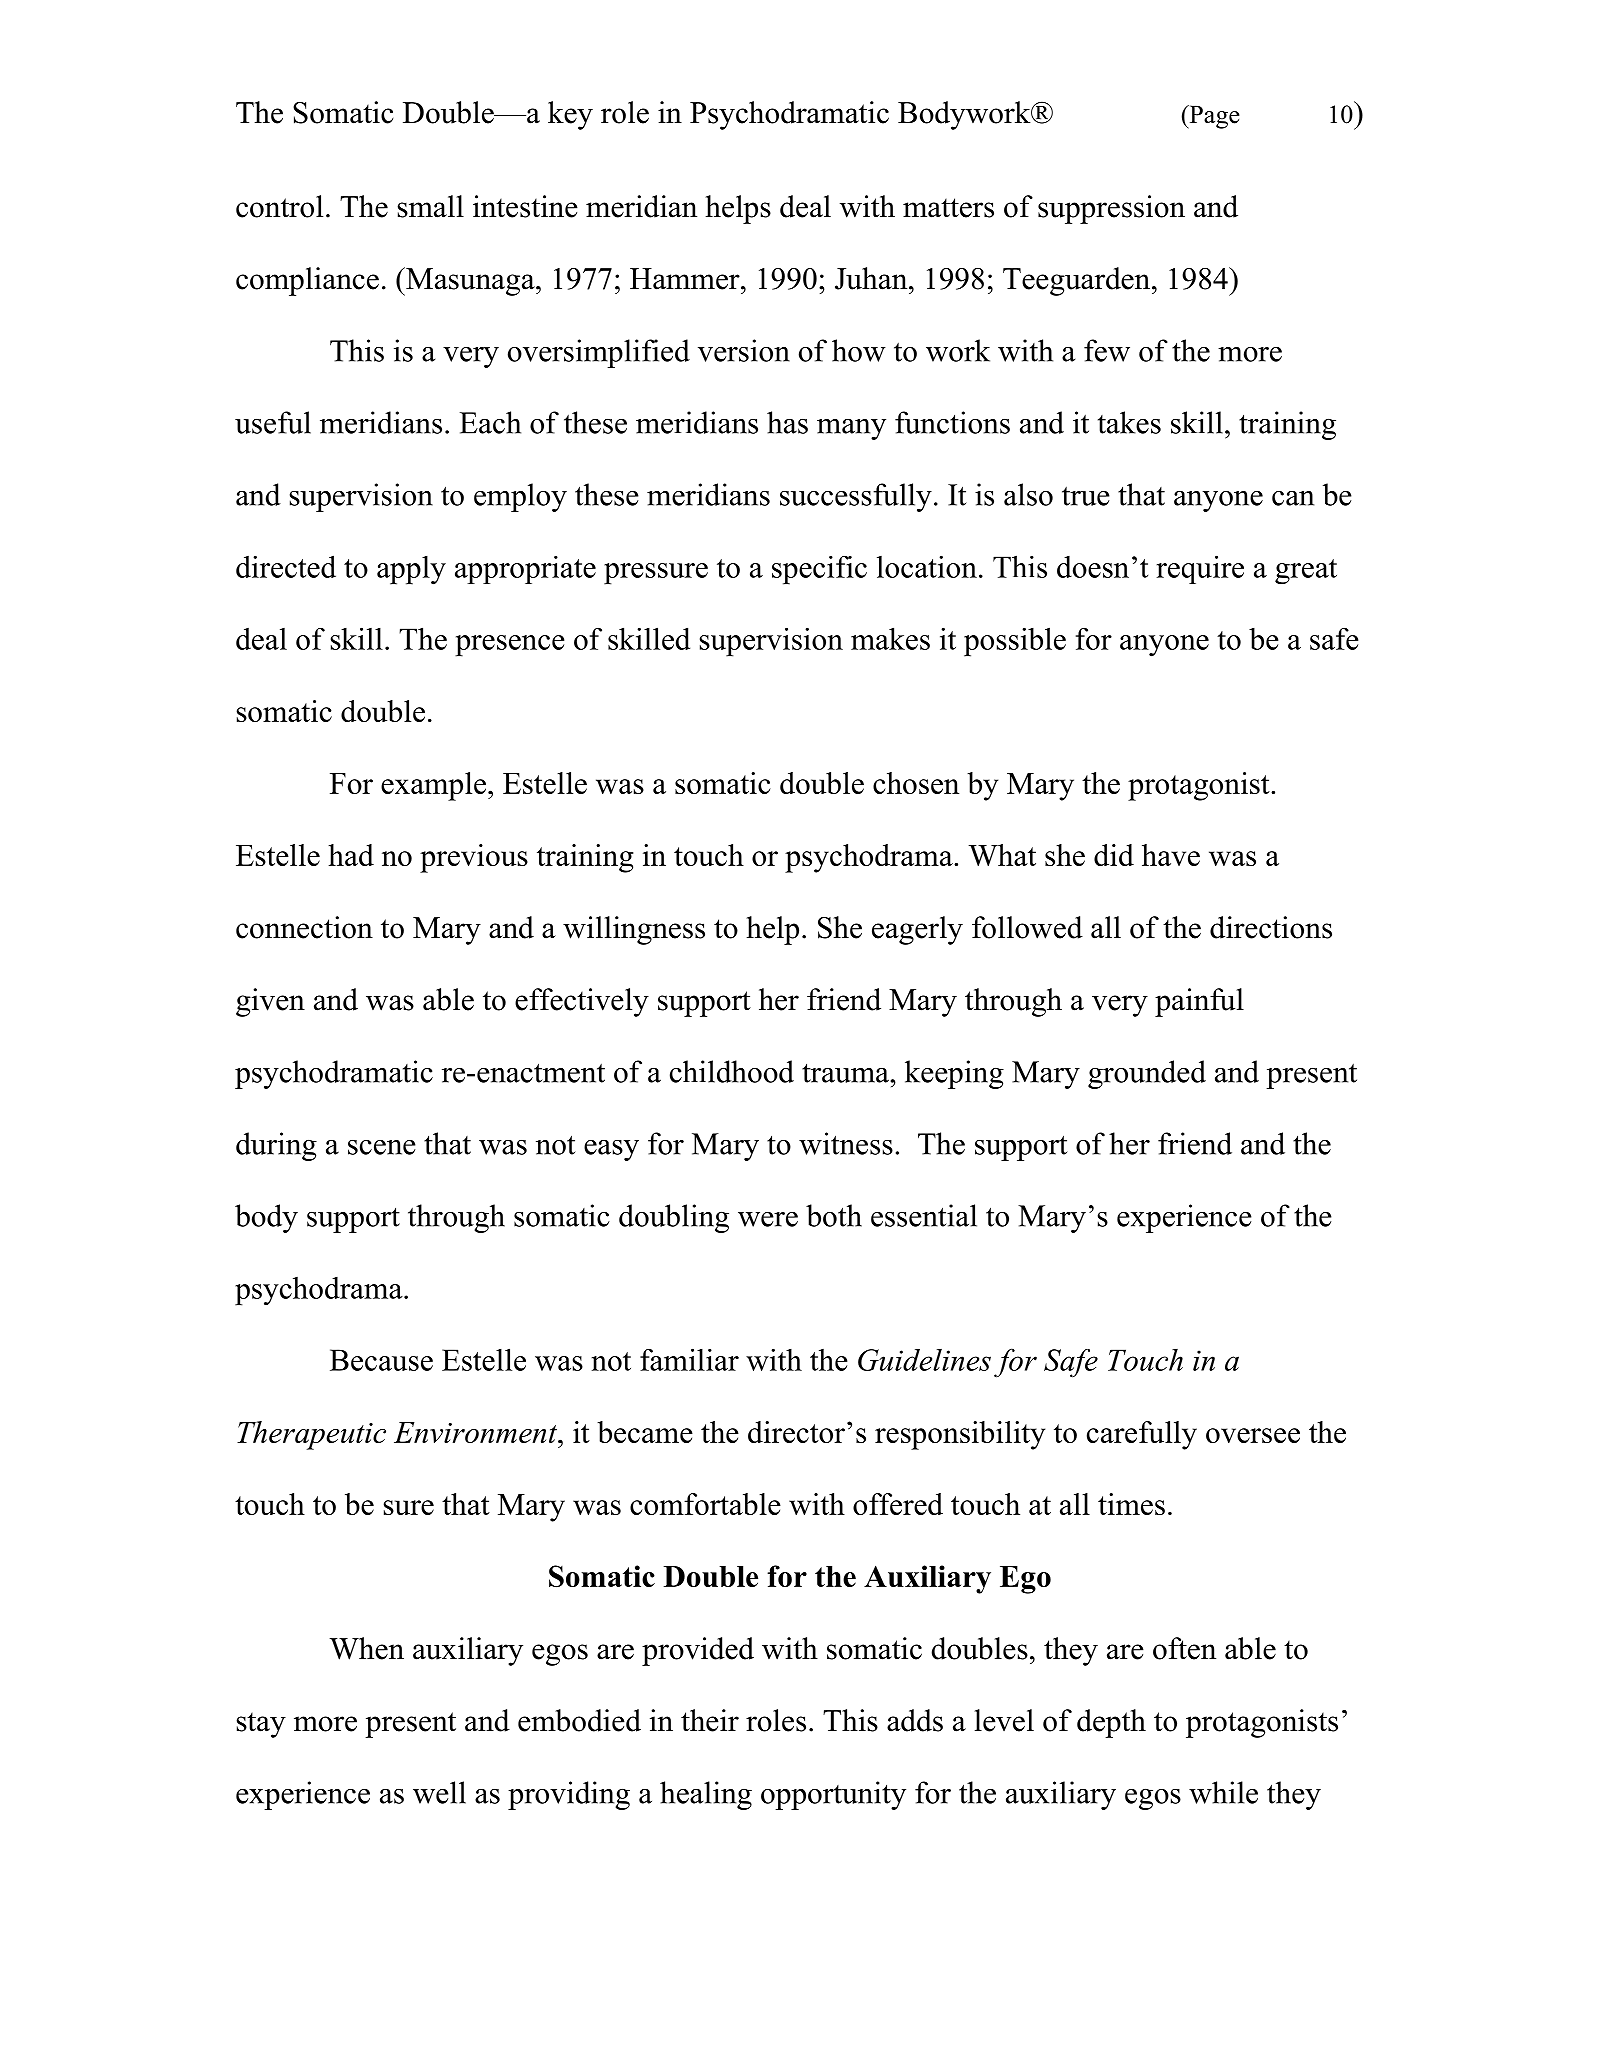 Image resolution: width=1599 pixels, height=2069 pixels. What do you see at coordinates (439, 1792) in the screenshot?
I see `well` at bounding box center [439, 1792].
